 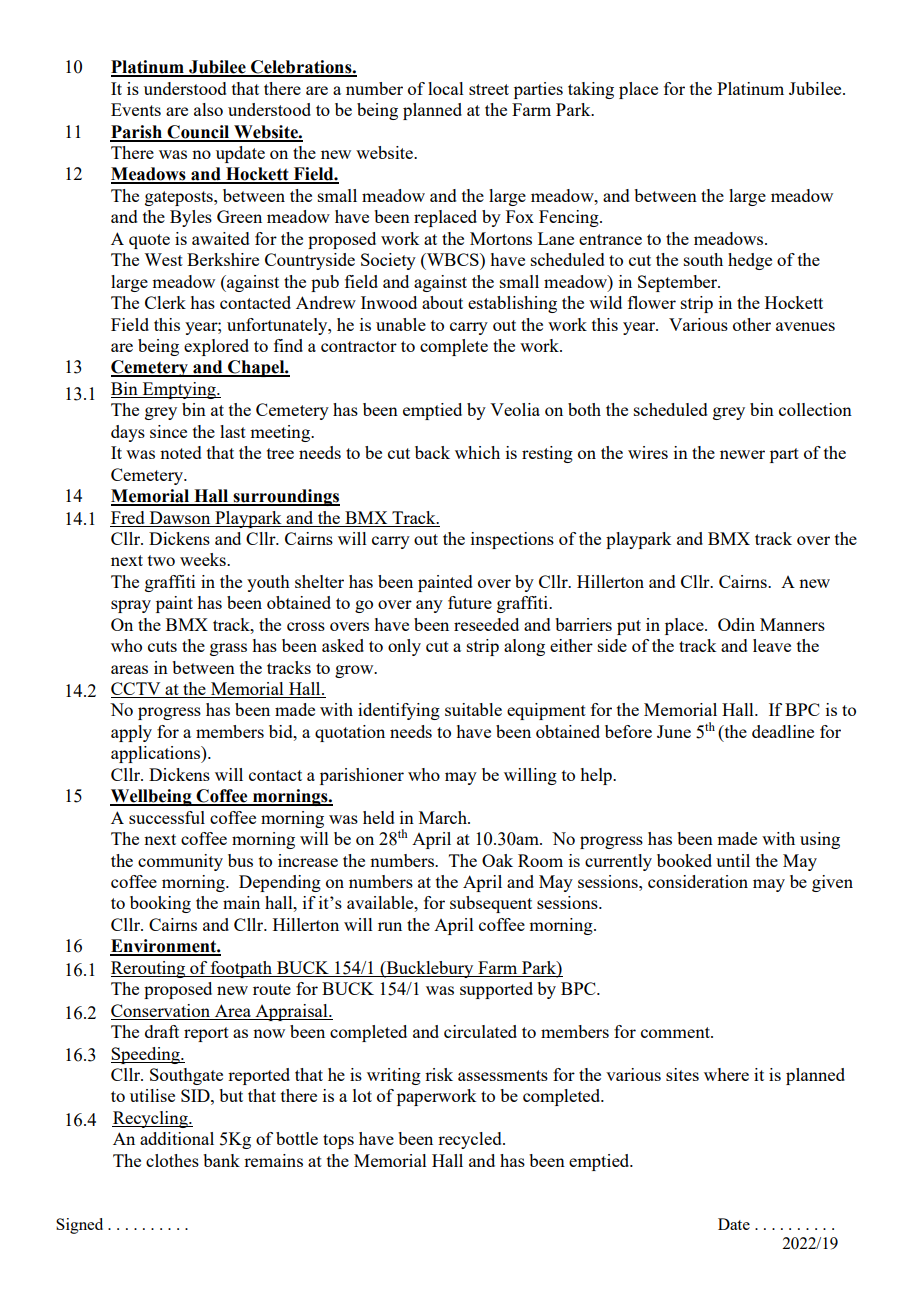 What do you see at coordinates (181, 452) in the image?
I see `noted` at bounding box center [181, 452].
